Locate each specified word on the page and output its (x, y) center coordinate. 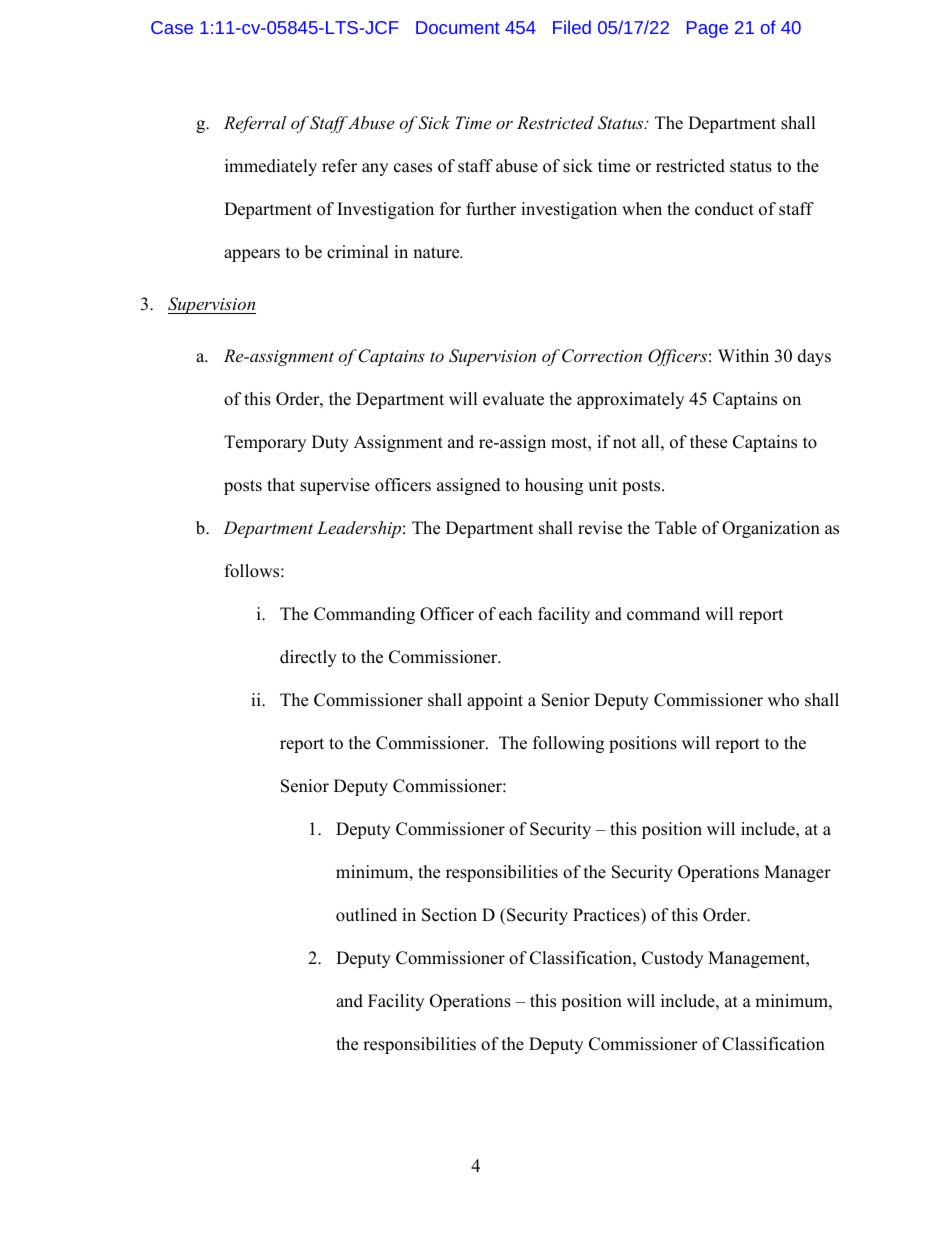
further (491, 209)
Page (707, 29)
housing (554, 486)
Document (458, 27)
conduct (724, 209)
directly (308, 658)
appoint (495, 701)
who (783, 700)
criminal (358, 252)
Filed (572, 27)
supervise (335, 486)
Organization (771, 529)
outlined (366, 915)
